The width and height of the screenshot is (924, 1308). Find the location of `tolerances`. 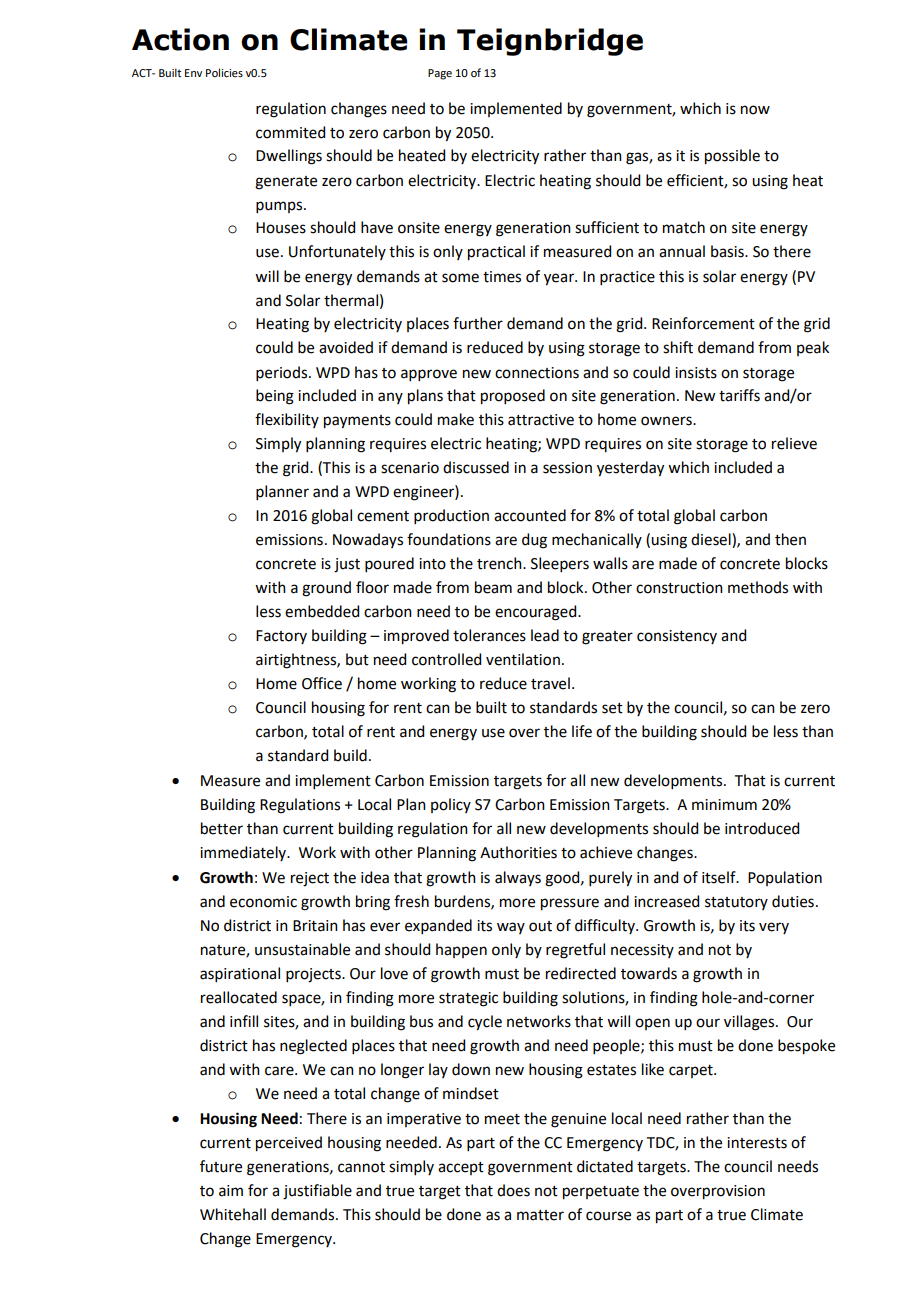

tolerances is located at coordinates (489, 635).
